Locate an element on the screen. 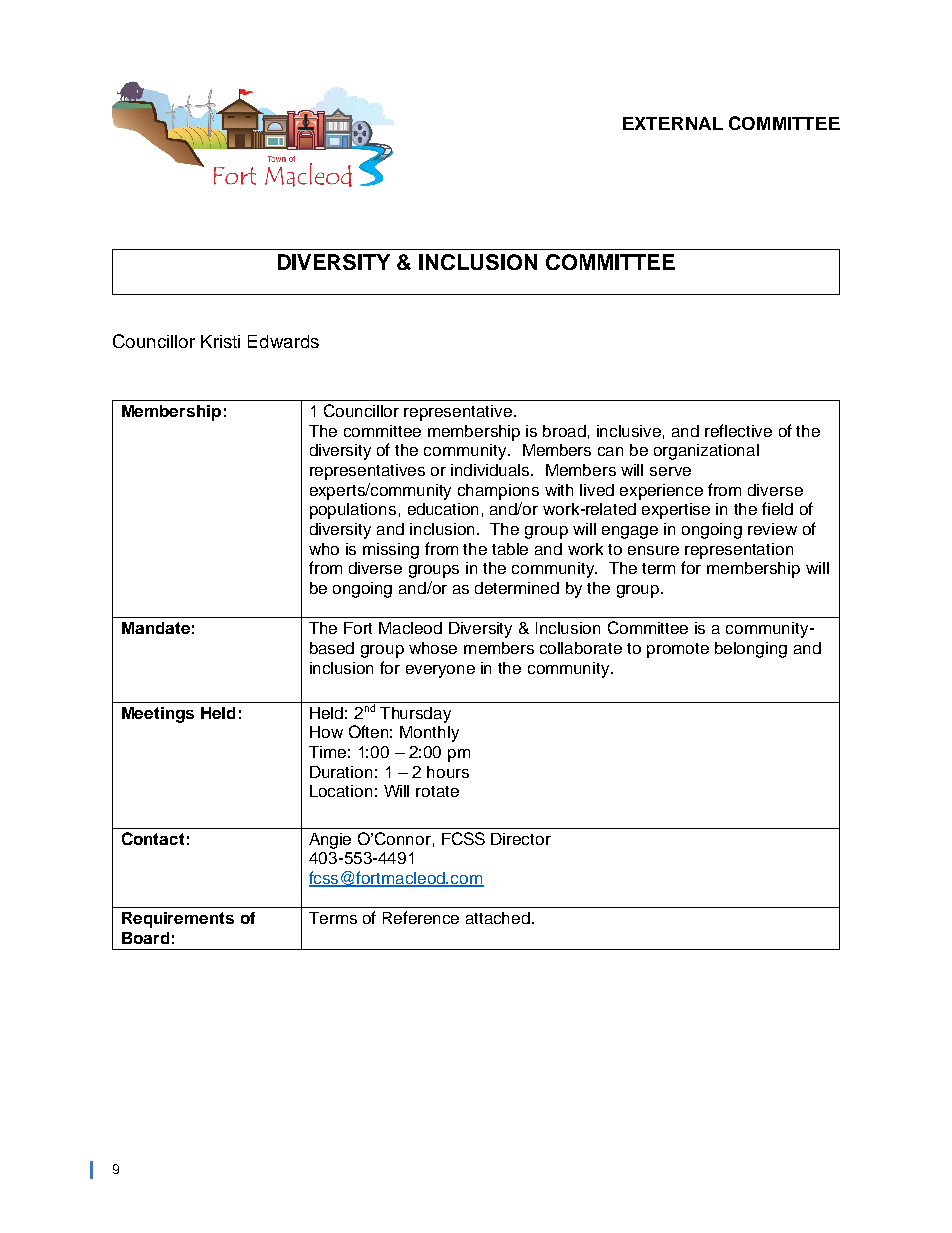 The width and height of the screenshot is (952, 1233). everyone is located at coordinates (440, 671).
